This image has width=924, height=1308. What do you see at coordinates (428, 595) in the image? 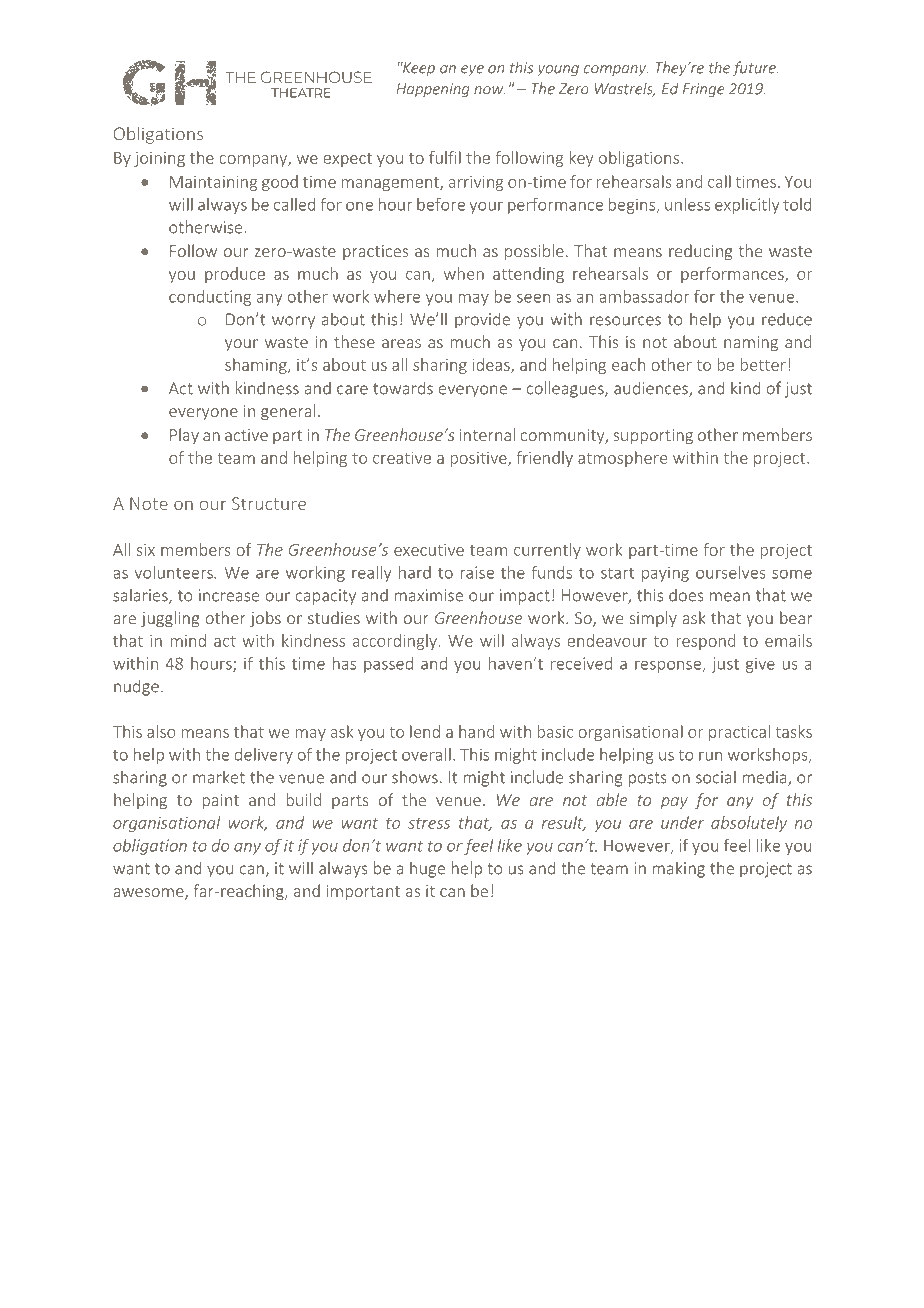
I see `maximise` at bounding box center [428, 595].
